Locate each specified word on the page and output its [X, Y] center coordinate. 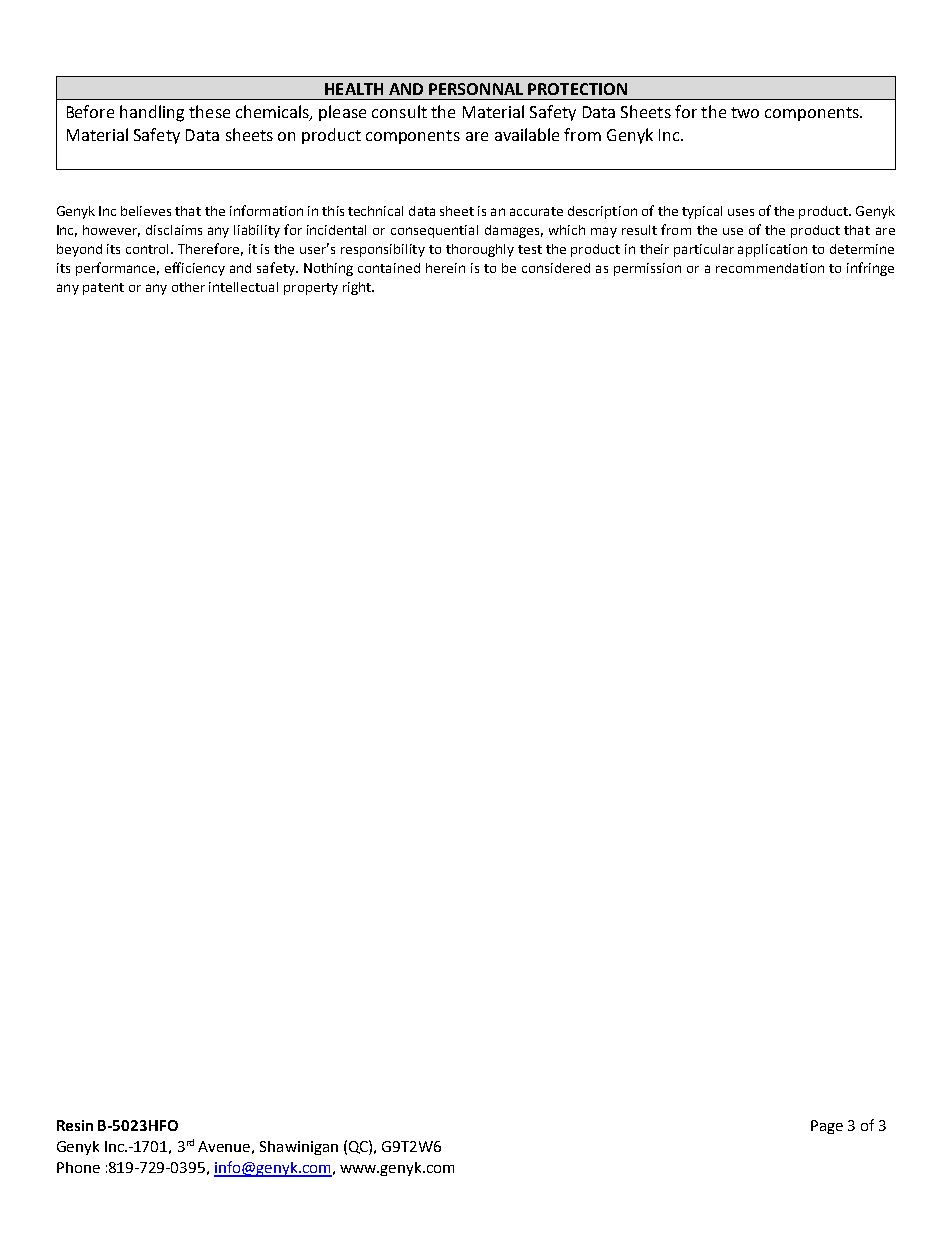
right [358, 288]
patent [103, 289]
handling [152, 113]
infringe [870, 269]
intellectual [243, 287]
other [188, 287]
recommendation [770, 268]
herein [445, 268]
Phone [78, 1167]
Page [827, 1127]
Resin [75, 1125]
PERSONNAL [476, 89]
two [745, 112]
